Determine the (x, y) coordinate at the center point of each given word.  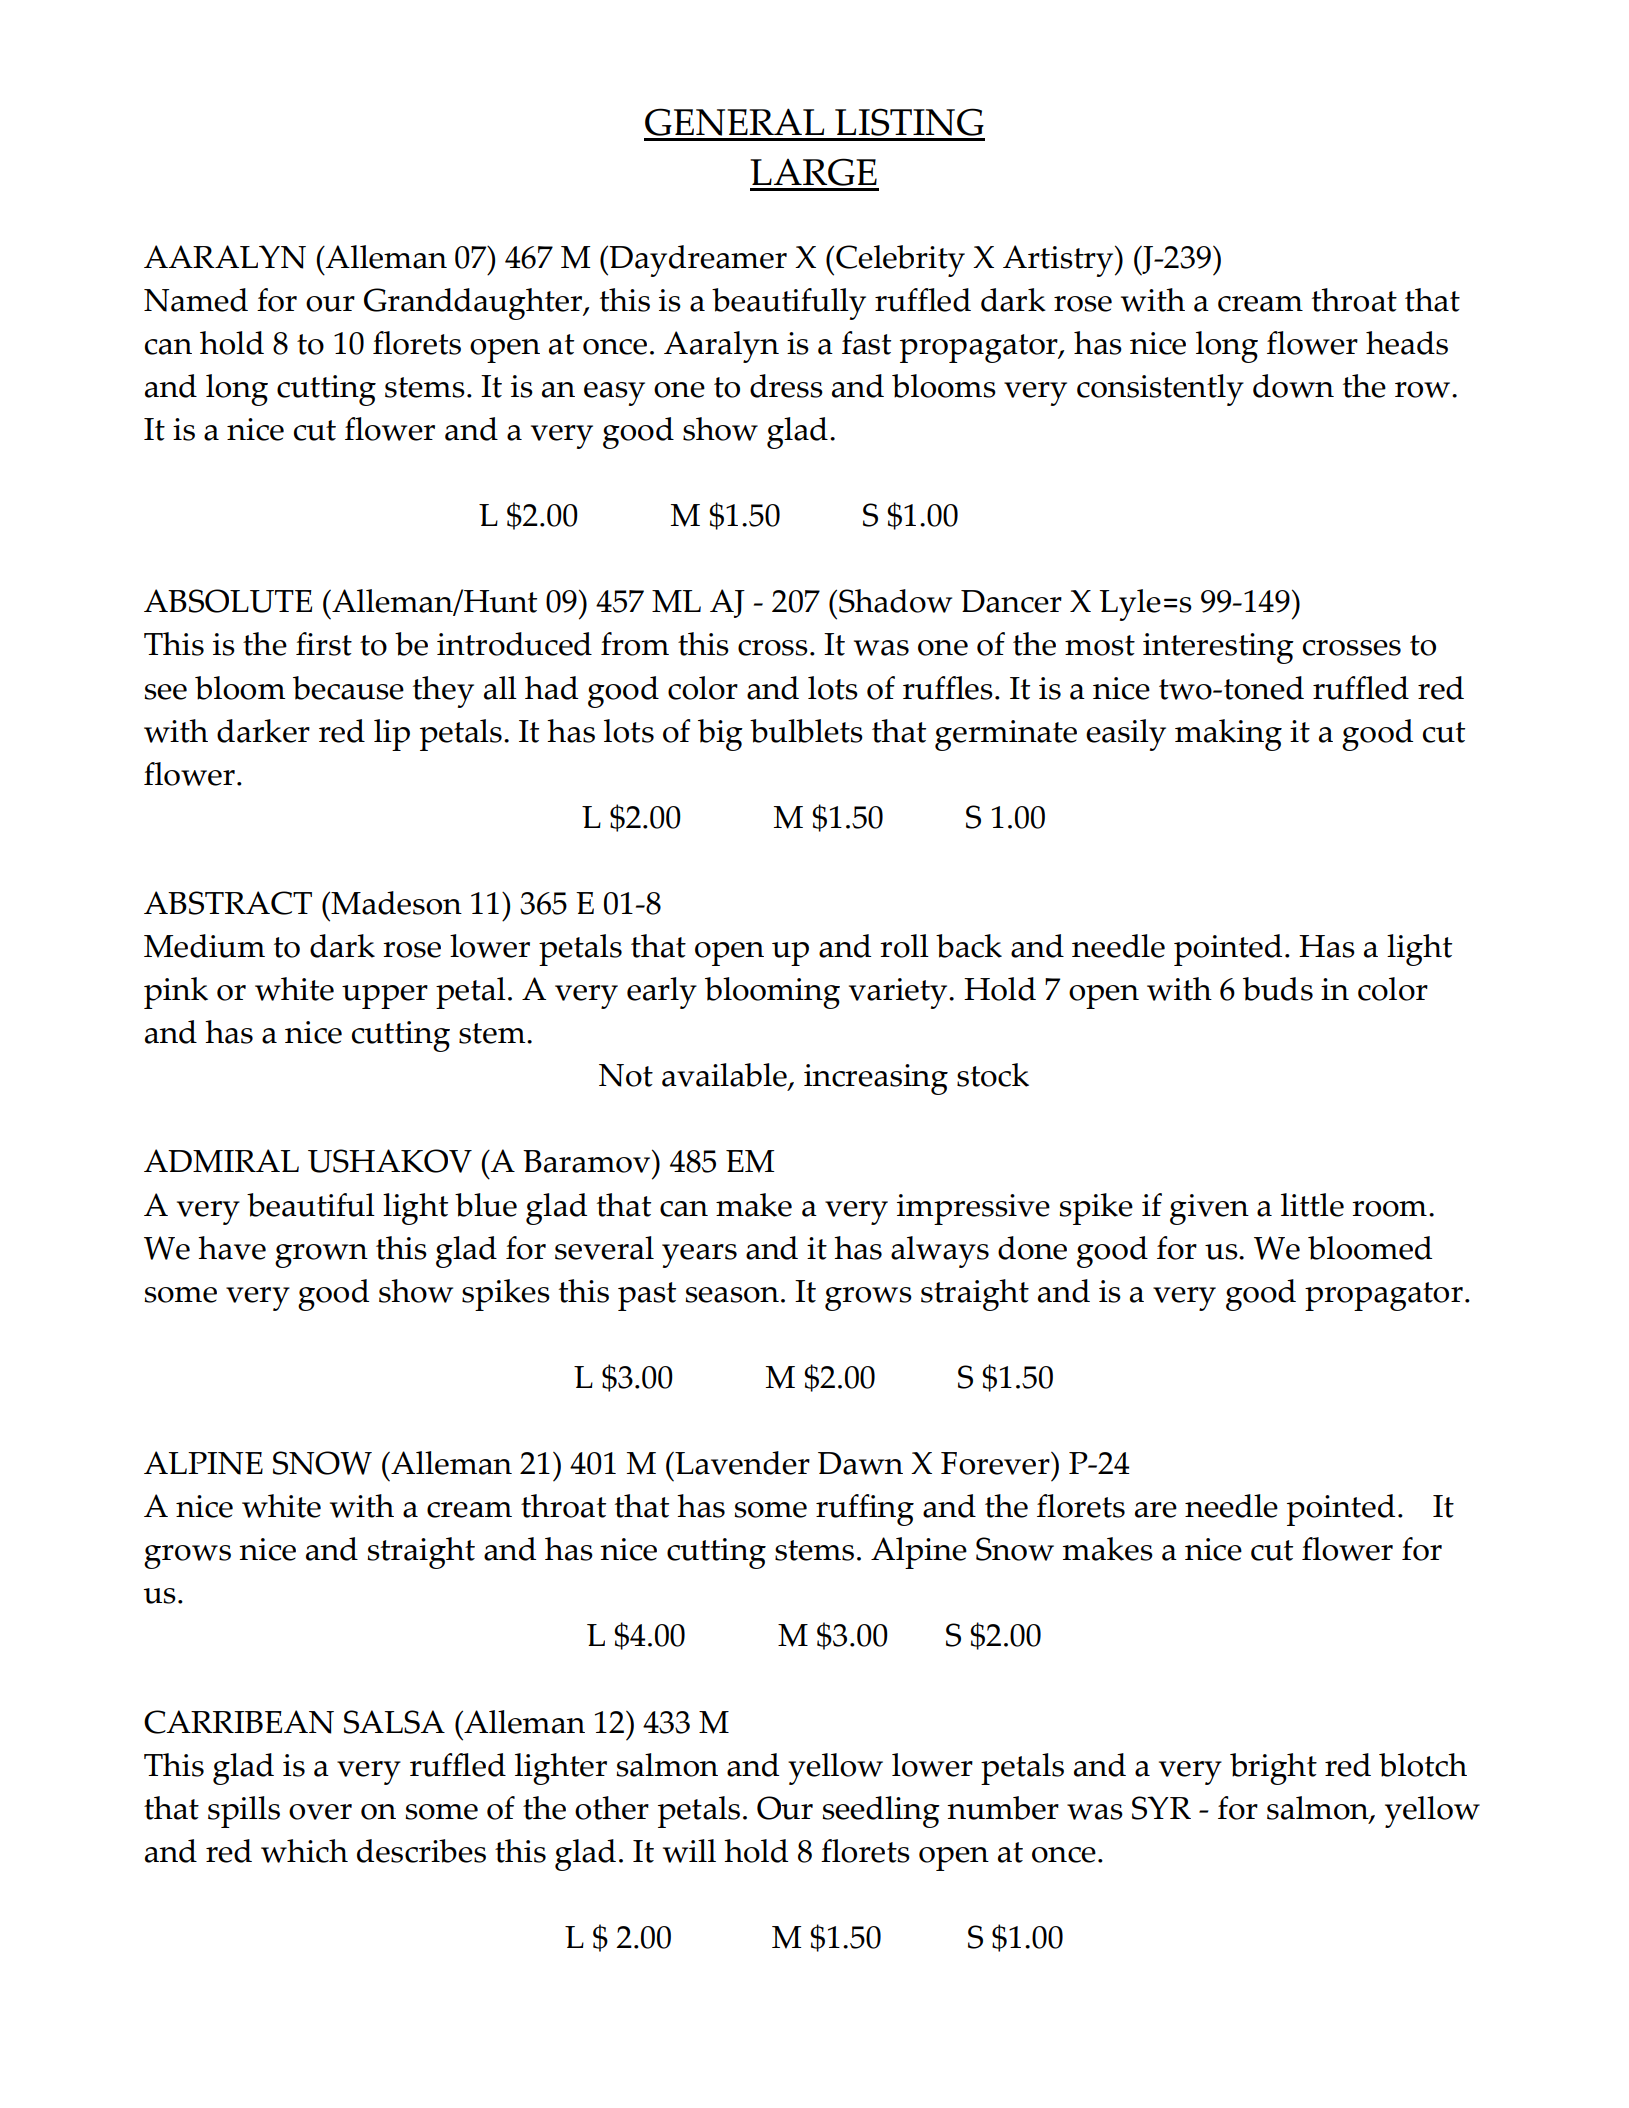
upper (385, 997)
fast (866, 343)
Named (196, 300)
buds (1278, 989)
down (1293, 386)
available (725, 1076)
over (320, 1812)
